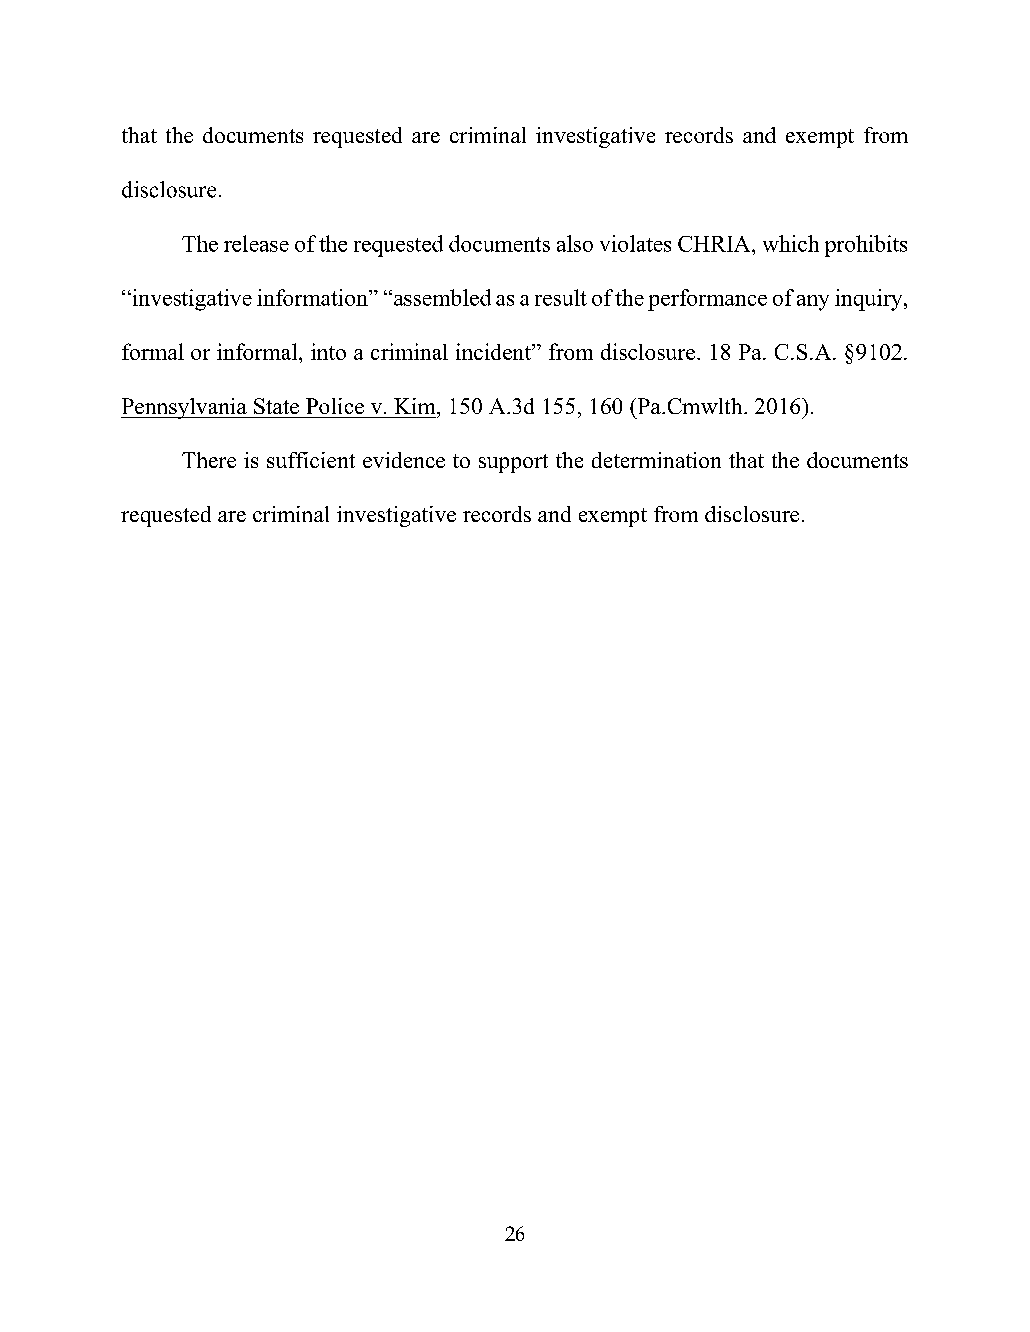  Describe the element at coordinates (335, 406) in the screenshot. I see `Police` at that location.
